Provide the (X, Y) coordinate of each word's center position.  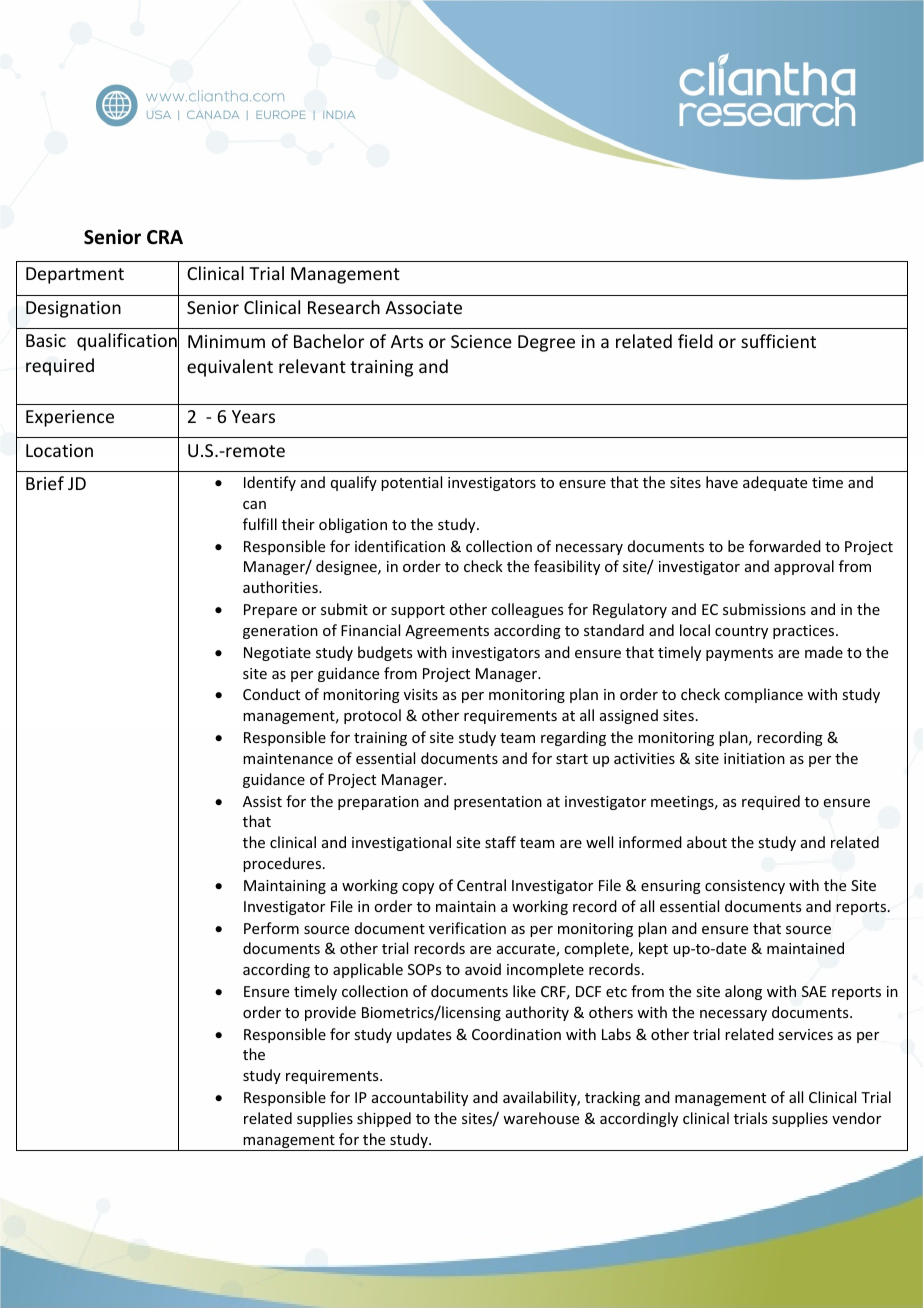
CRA (165, 237)
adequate (775, 483)
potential (411, 483)
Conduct (271, 694)
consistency (745, 887)
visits (421, 694)
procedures (282, 864)
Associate (423, 307)
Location (59, 450)
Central (481, 885)
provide (330, 1013)
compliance (763, 695)
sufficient (778, 341)
